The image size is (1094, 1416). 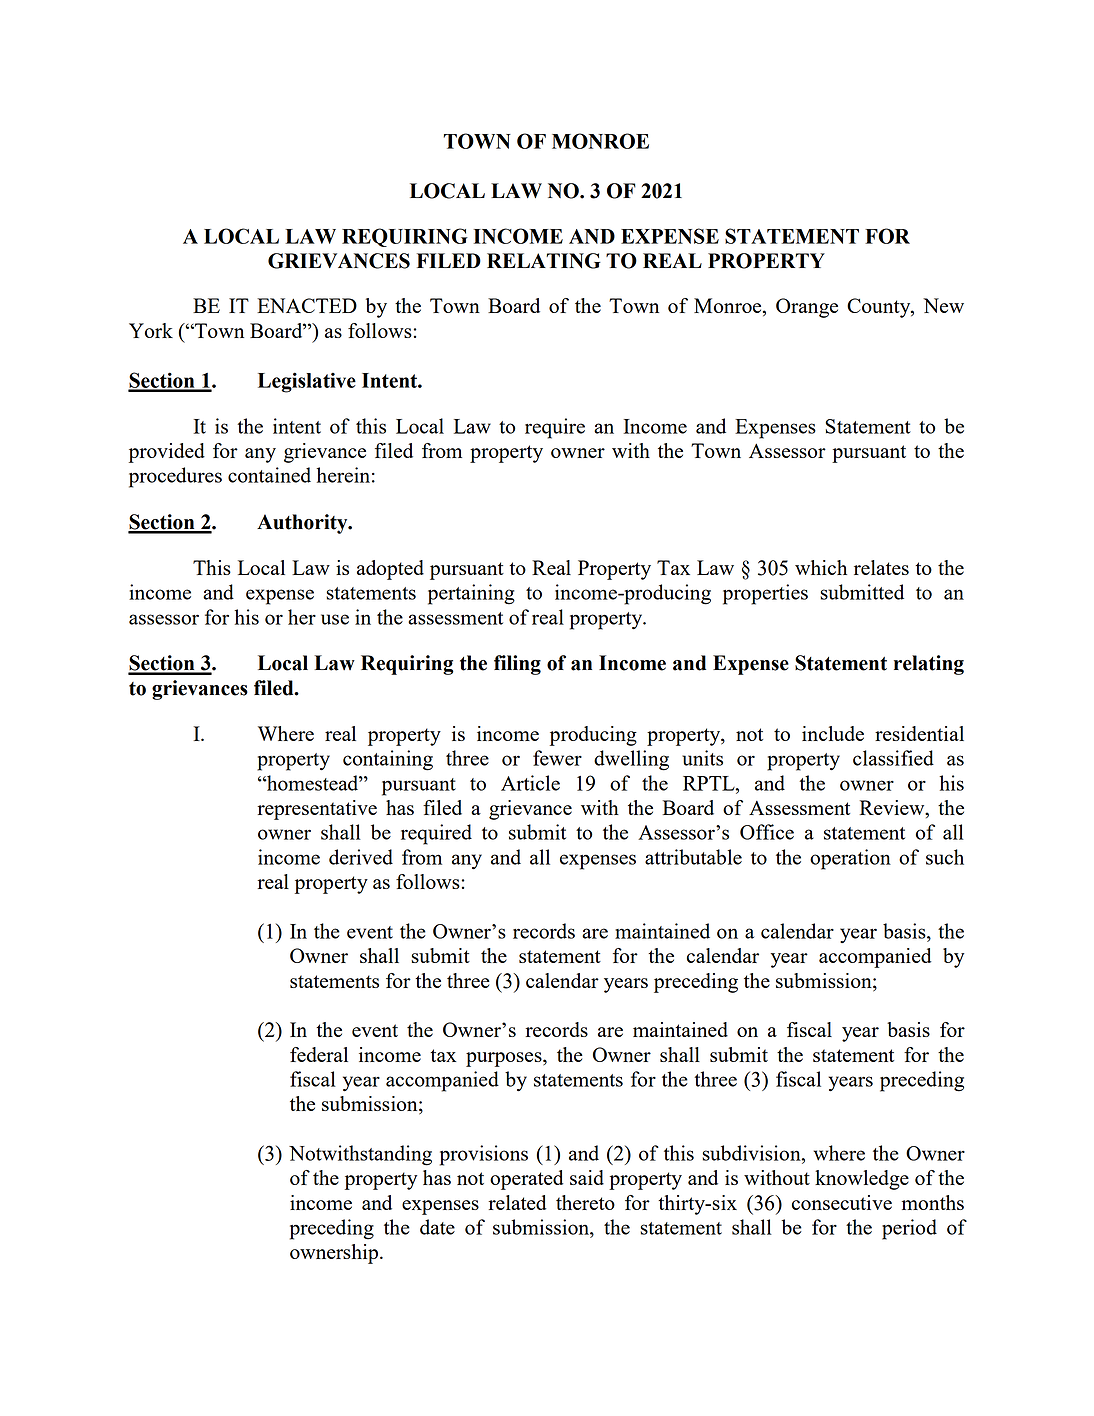 What do you see at coordinates (842, 1202) in the document?
I see `consecutive` at bounding box center [842, 1202].
